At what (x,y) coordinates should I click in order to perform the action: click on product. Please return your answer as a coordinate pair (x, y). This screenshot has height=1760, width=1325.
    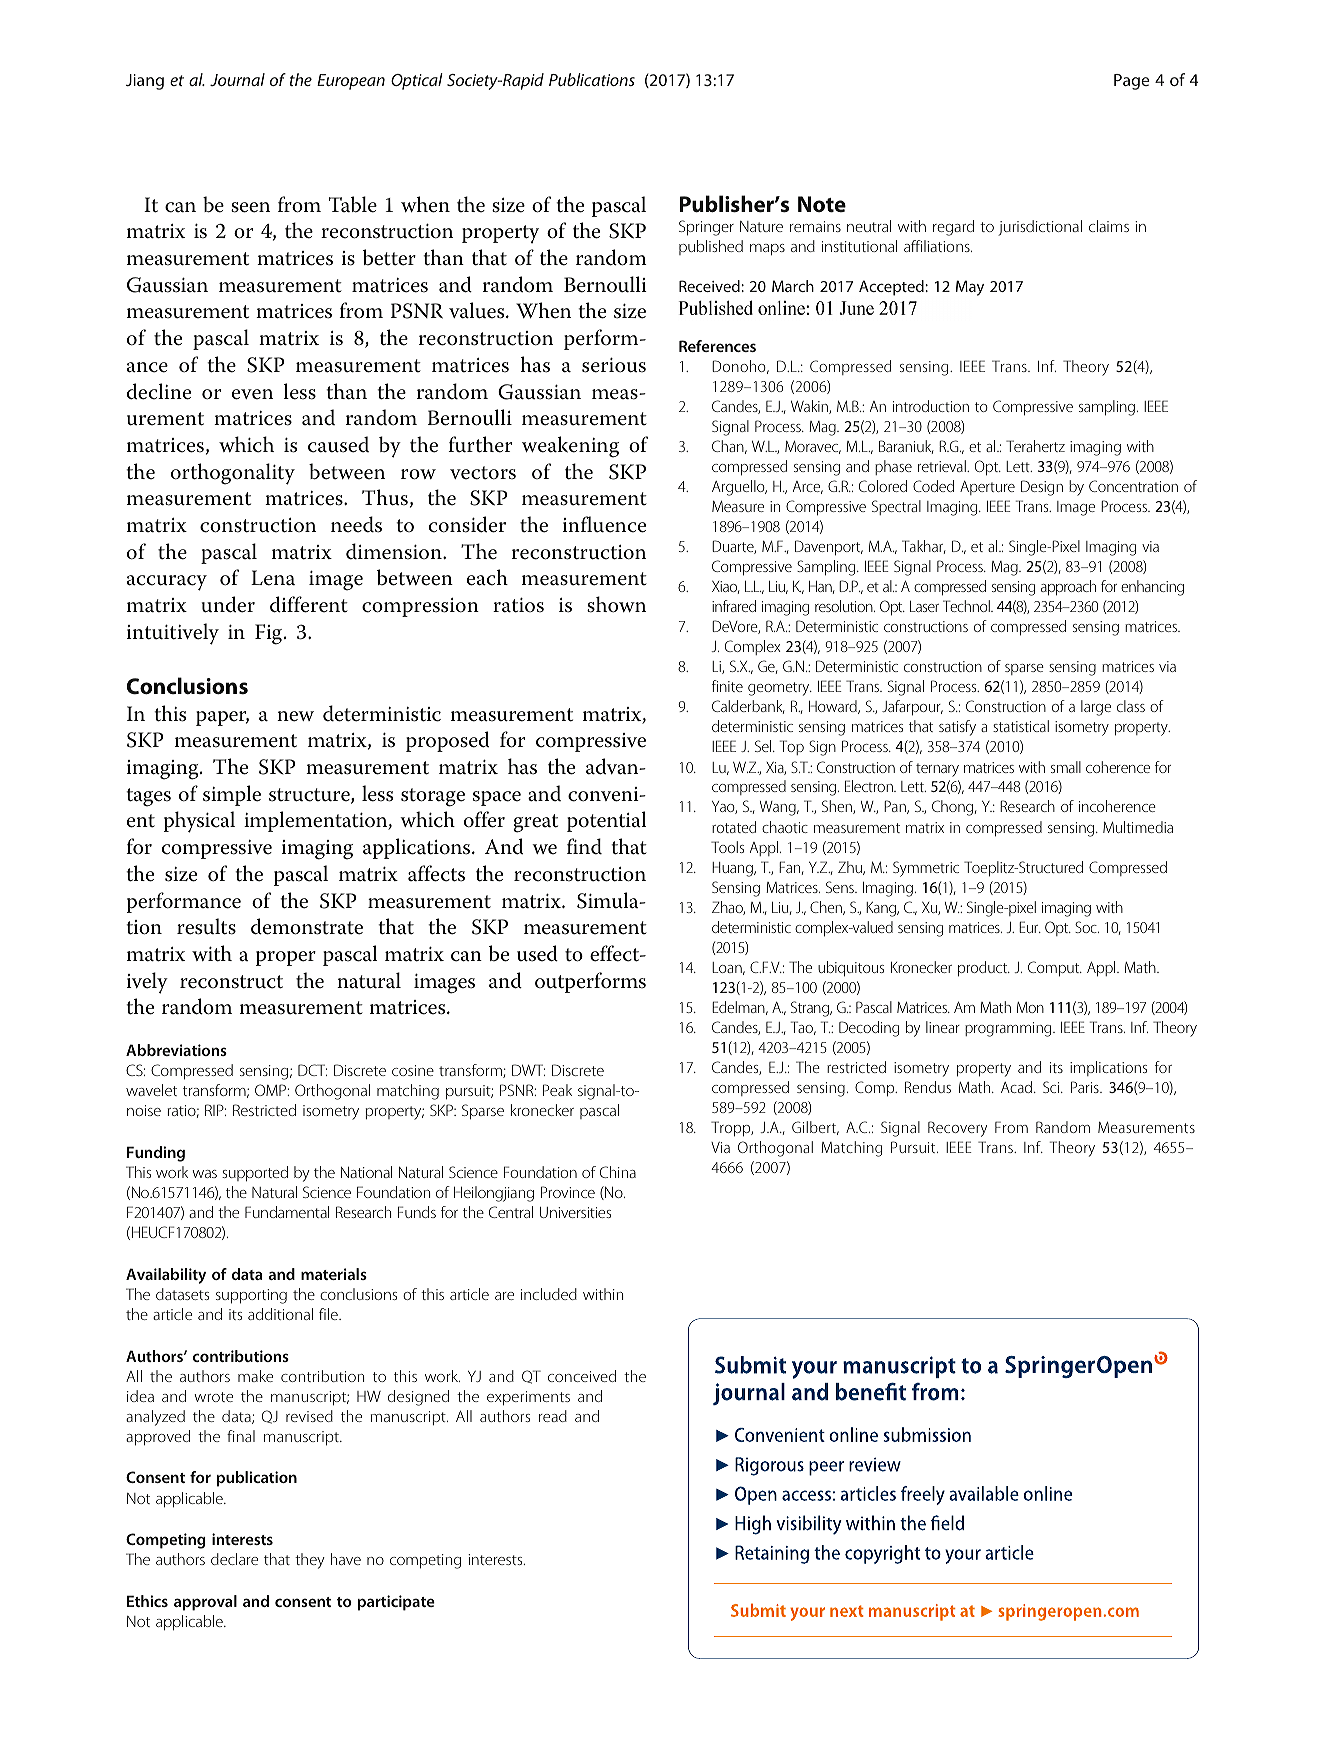
    Looking at the image, I should click on (984, 969).
